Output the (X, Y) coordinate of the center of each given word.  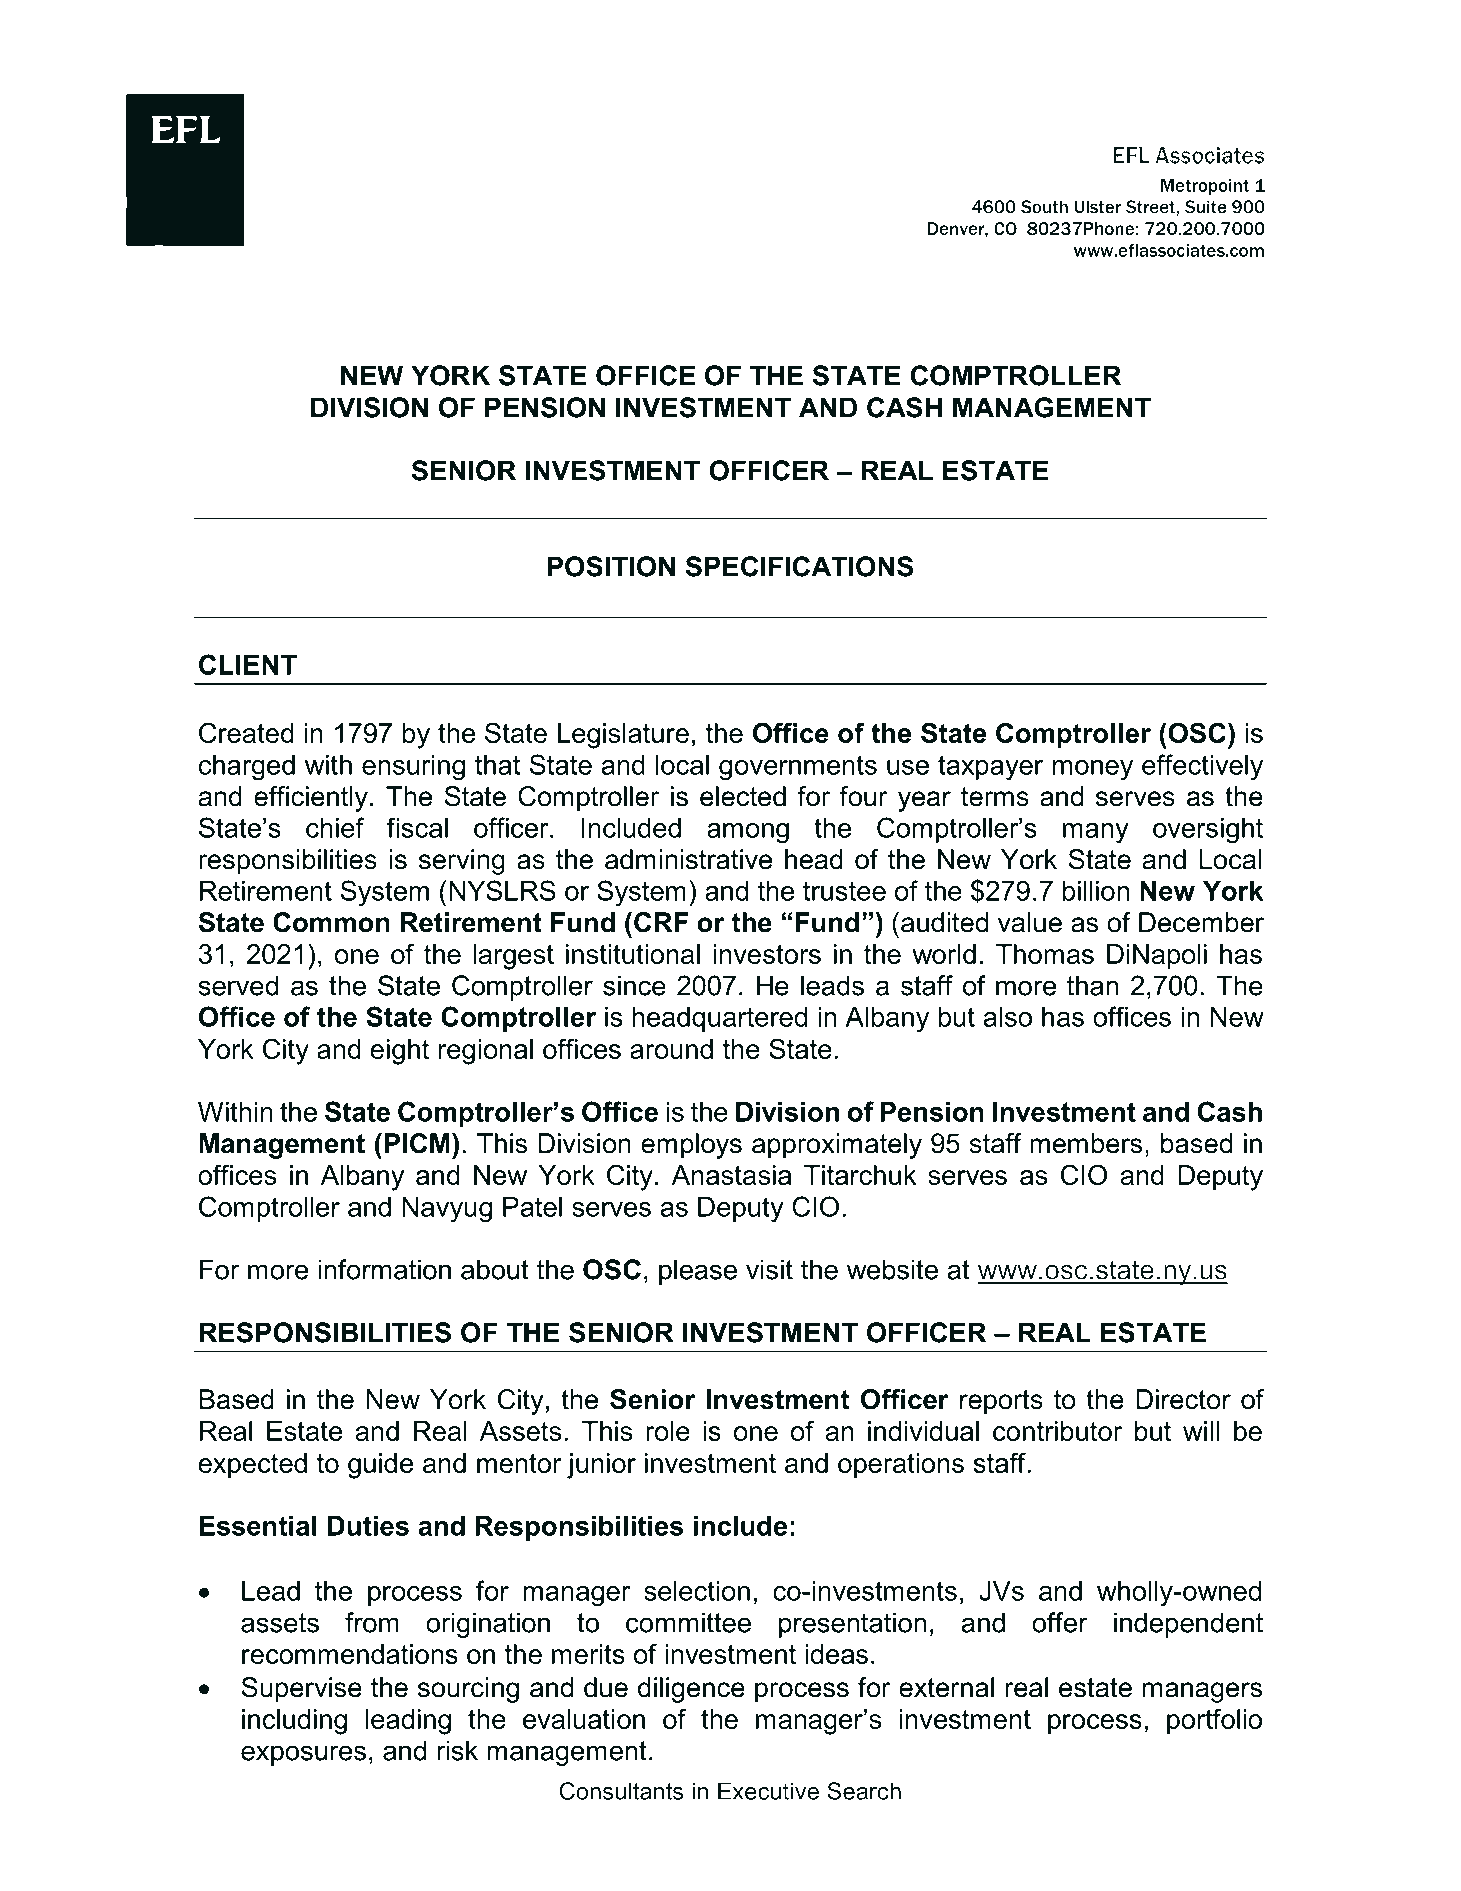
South (1044, 207)
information (384, 1269)
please (698, 1272)
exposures (303, 1755)
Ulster (1098, 207)
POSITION (611, 566)
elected (743, 796)
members (1086, 1143)
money (1093, 770)
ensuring (413, 768)
